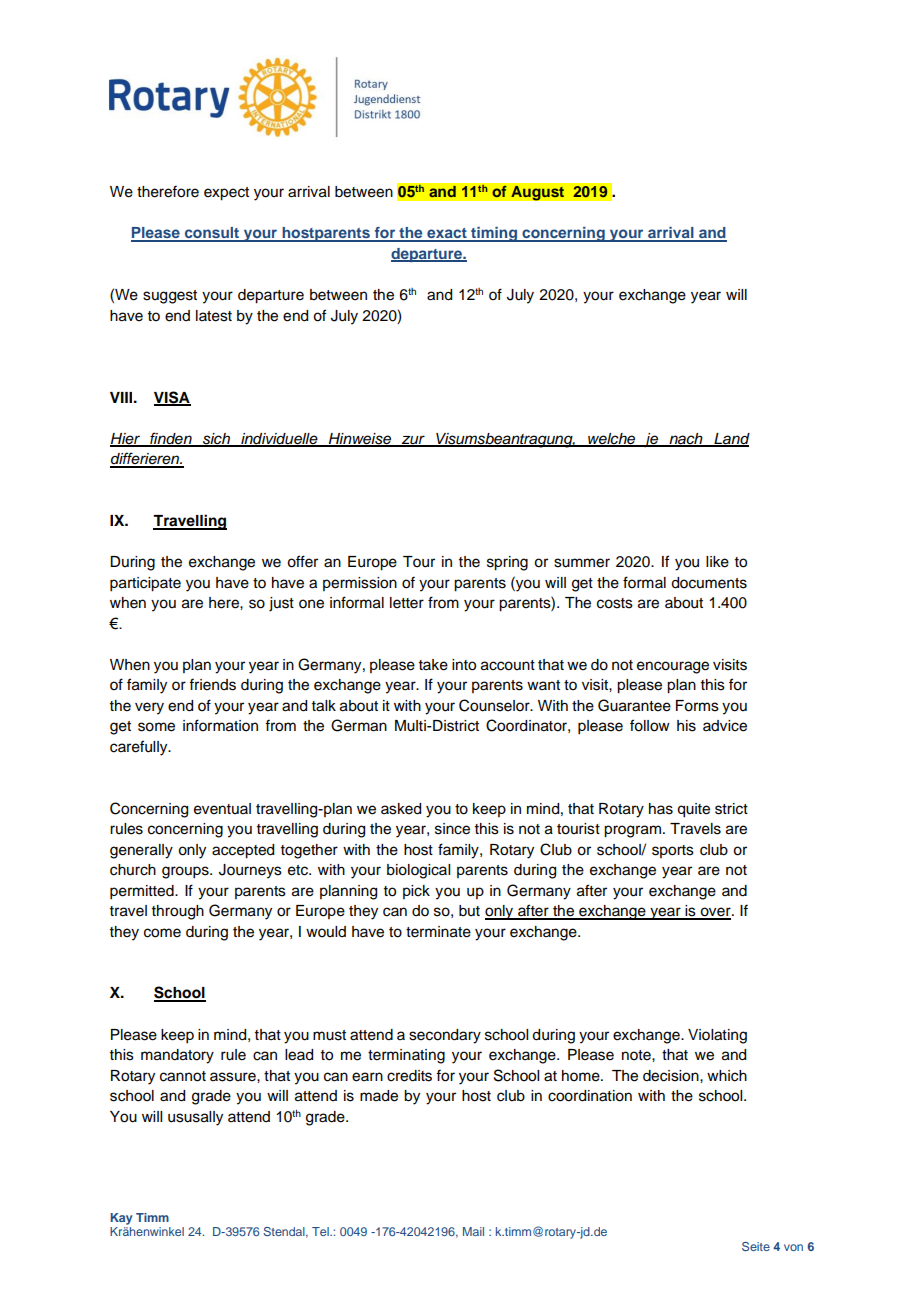 The width and height of the document is (924, 1308). Describe the element at coordinates (121, 1219) in the document. I see `Kay` at that location.
